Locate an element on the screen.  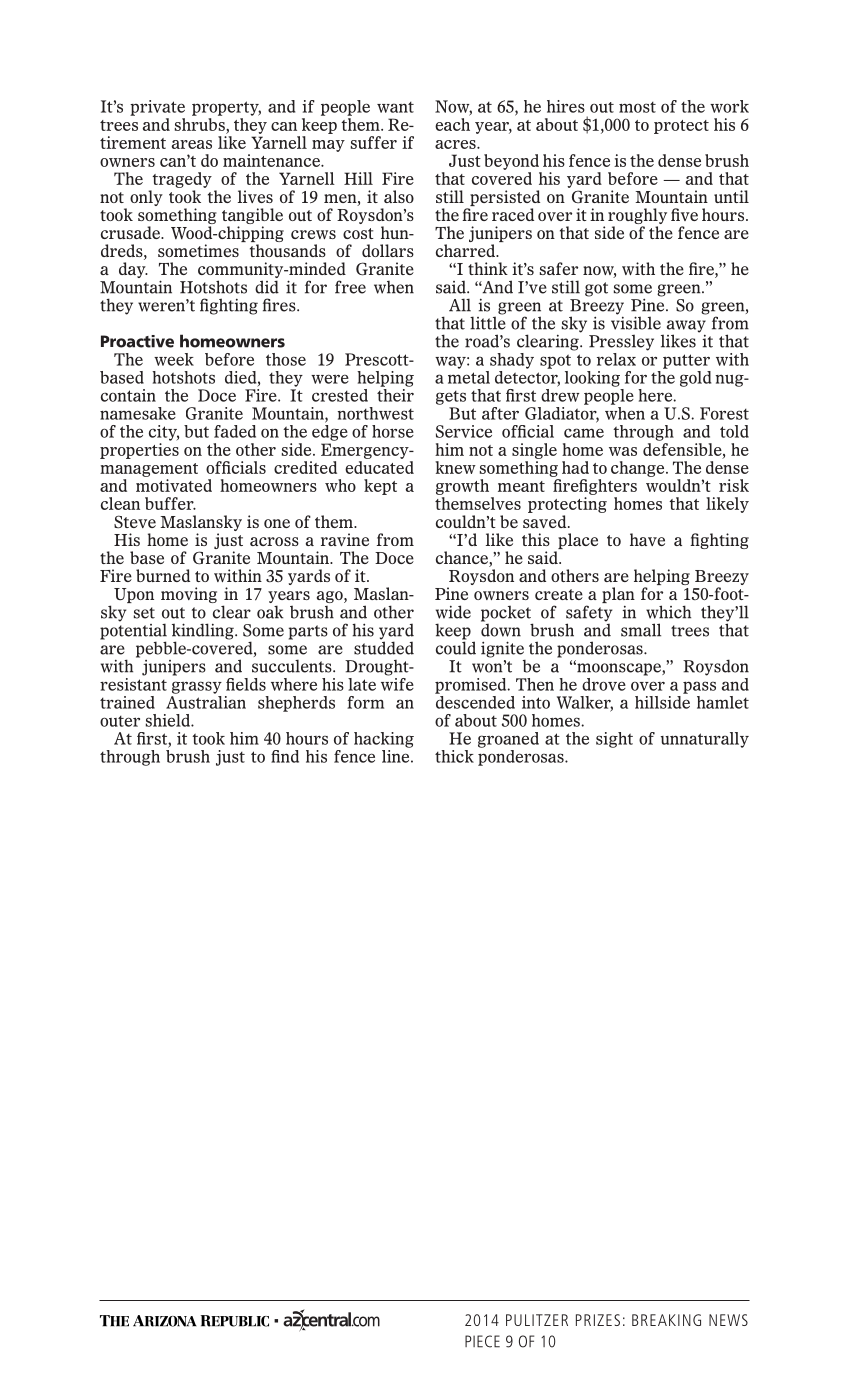
PULITZER is located at coordinates (537, 1320).
